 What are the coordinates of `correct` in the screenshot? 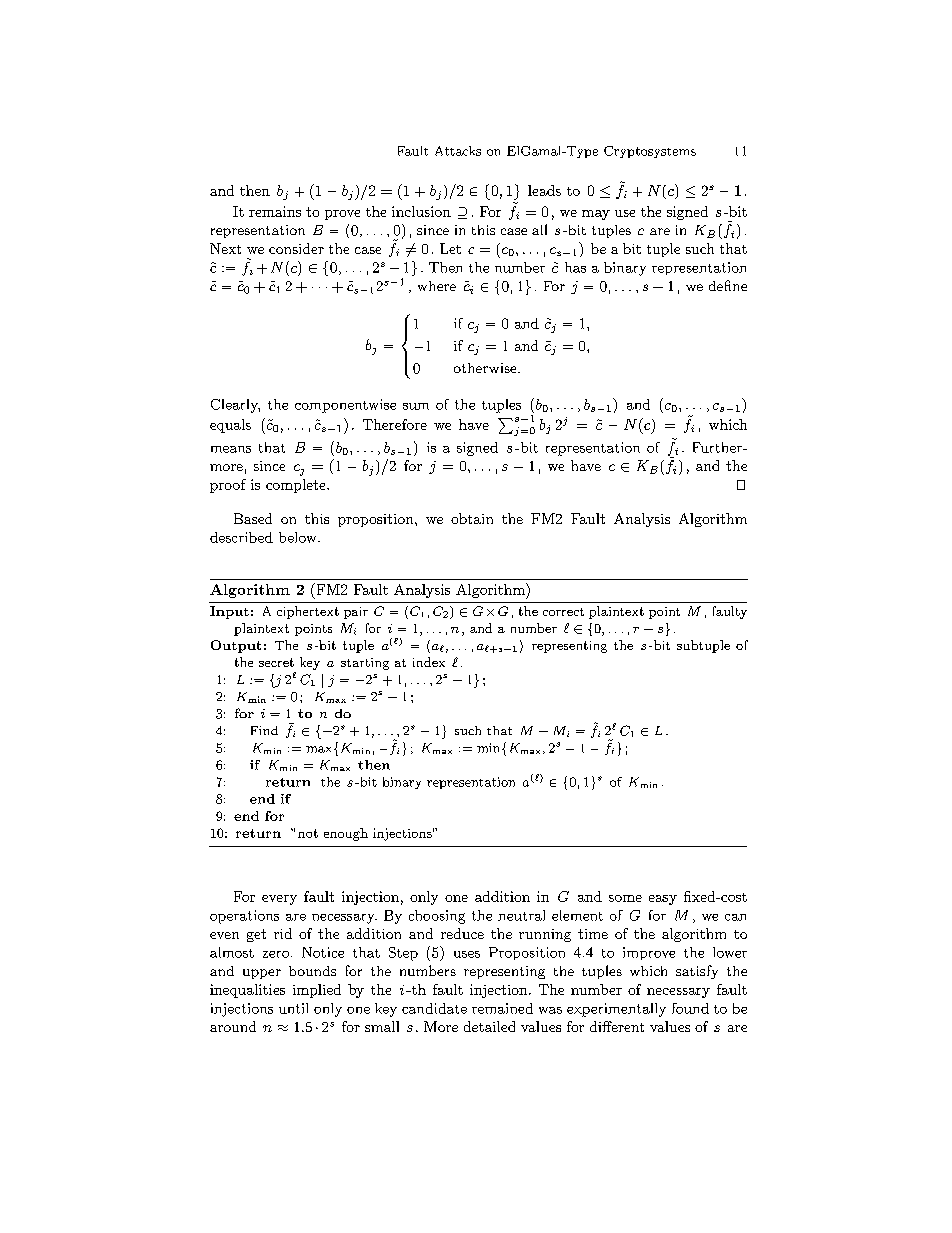 It's located at (563, 612).
